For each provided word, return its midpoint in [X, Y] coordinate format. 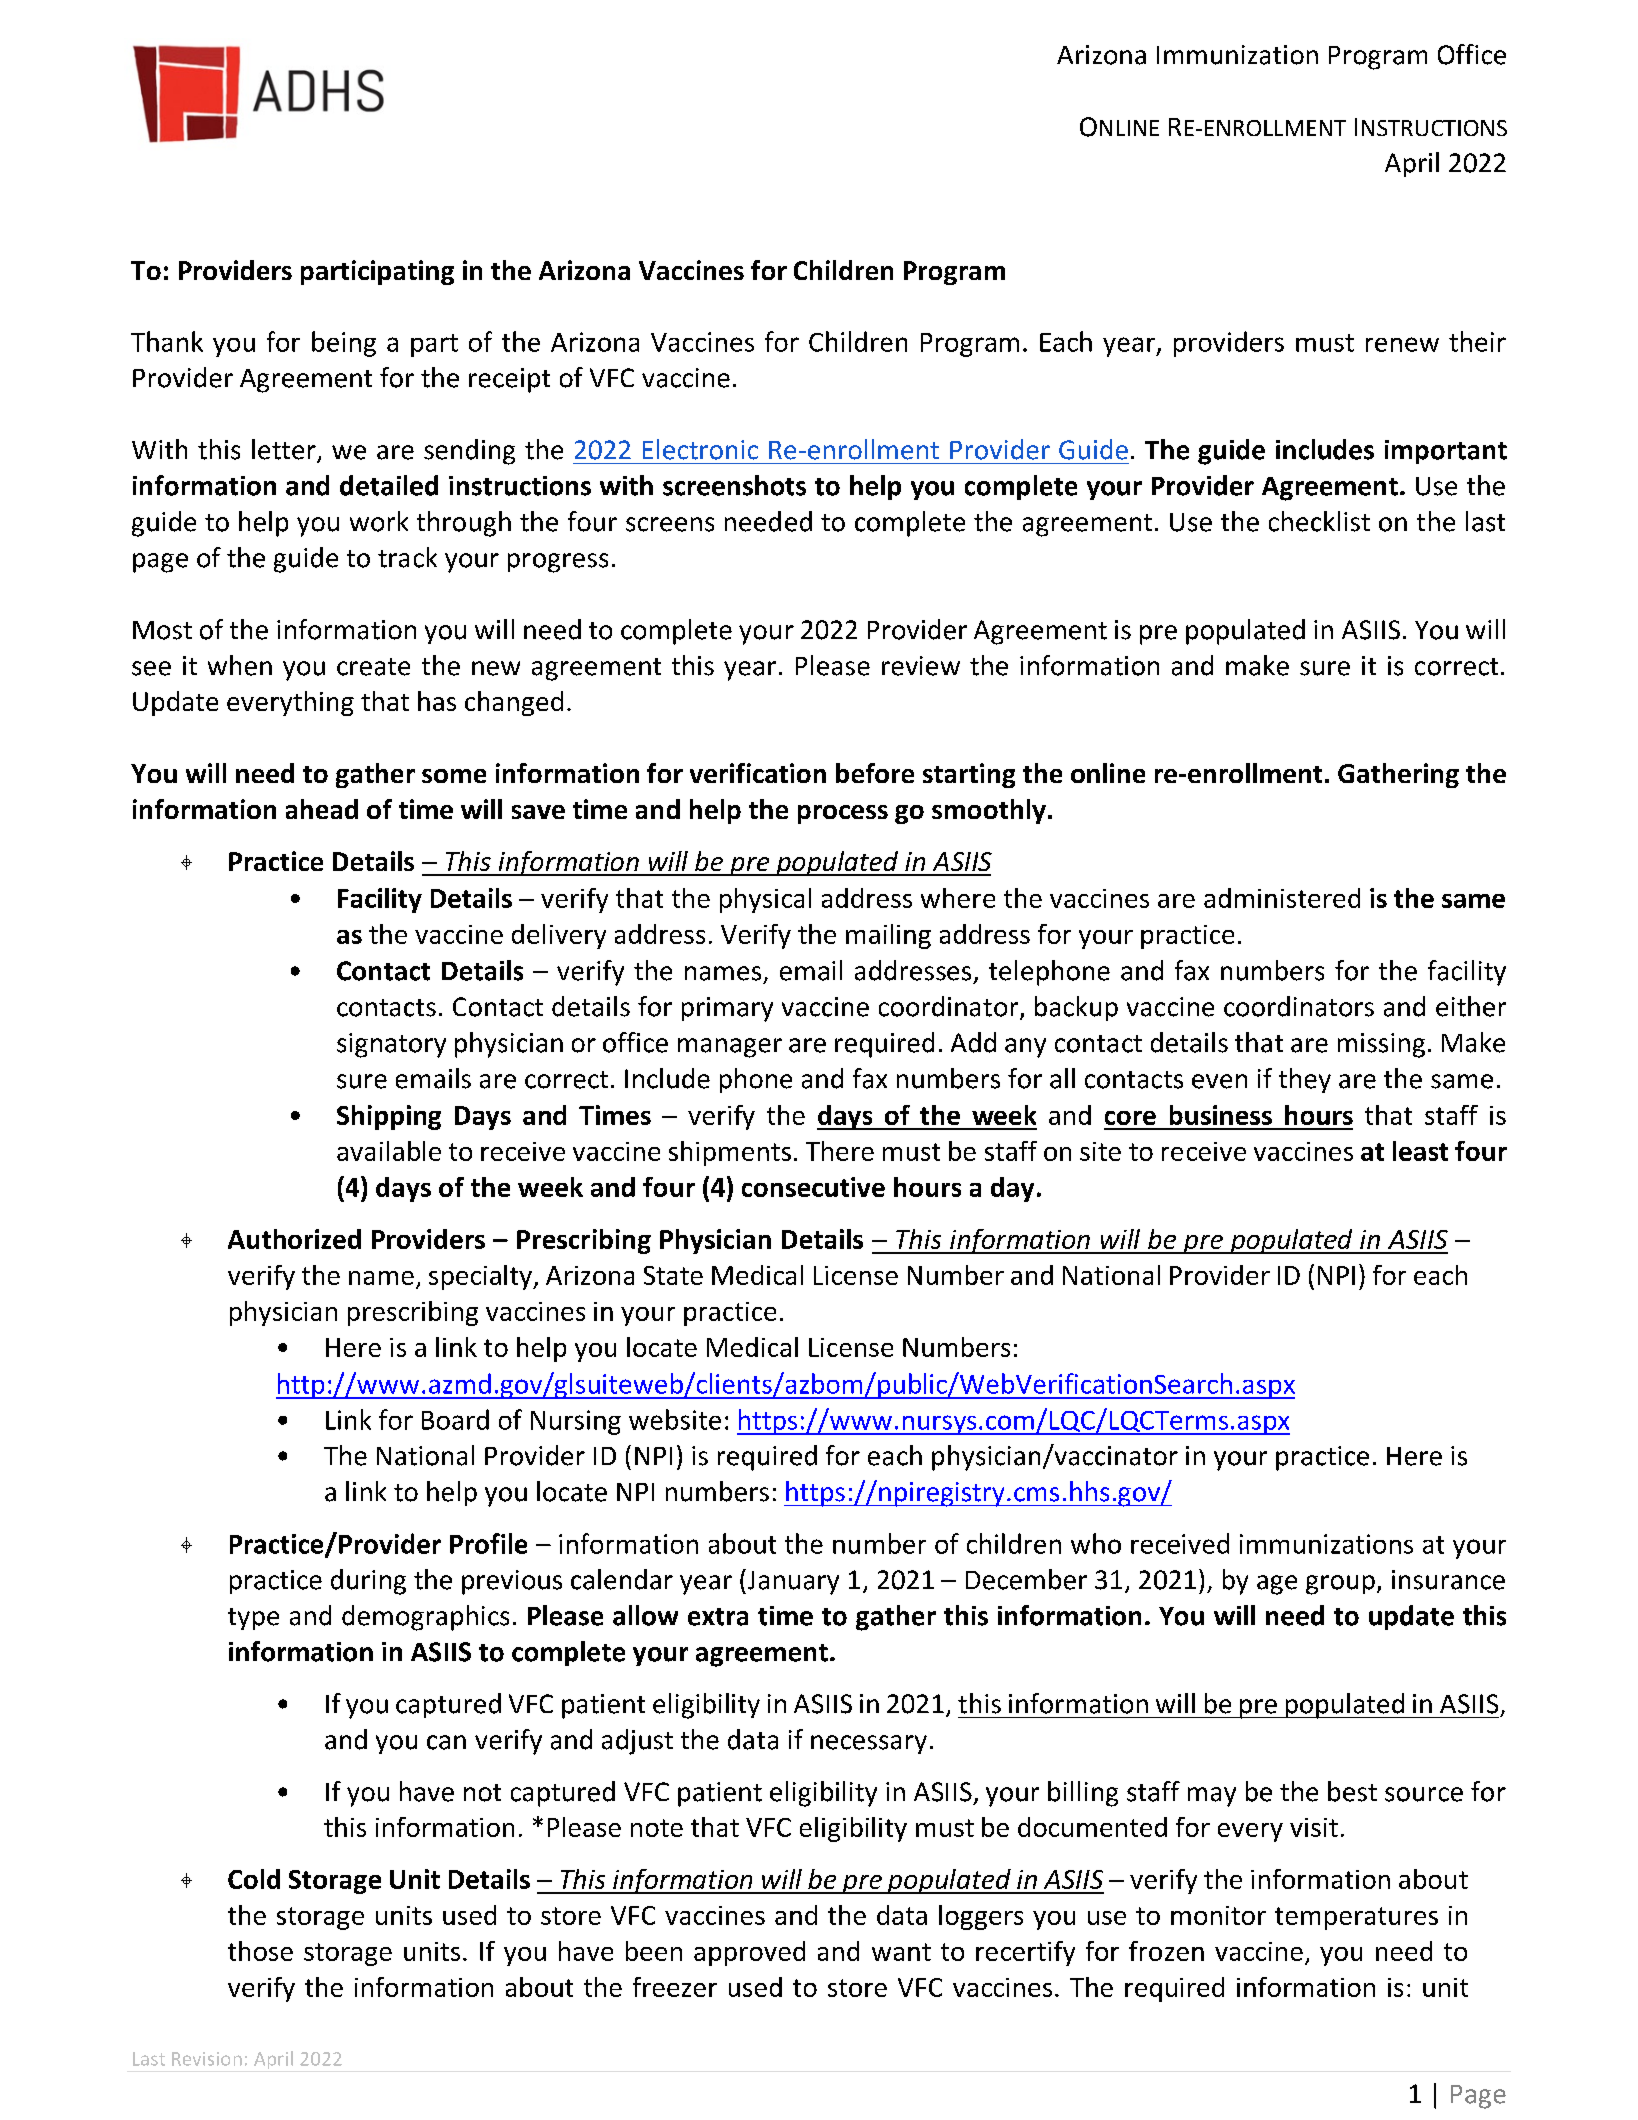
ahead [322, 809]
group [1340, 1585]
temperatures [1356, 1918]
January [792, 1582]
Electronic [700, 449]
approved [749, 1953]
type [253, 1619]
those [260, 1951]
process [843, 814]
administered [1282, 898]
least [1420, 1151]
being [344, 344]
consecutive [813, 1187]
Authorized [294, 1239]
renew [1402, 344]
